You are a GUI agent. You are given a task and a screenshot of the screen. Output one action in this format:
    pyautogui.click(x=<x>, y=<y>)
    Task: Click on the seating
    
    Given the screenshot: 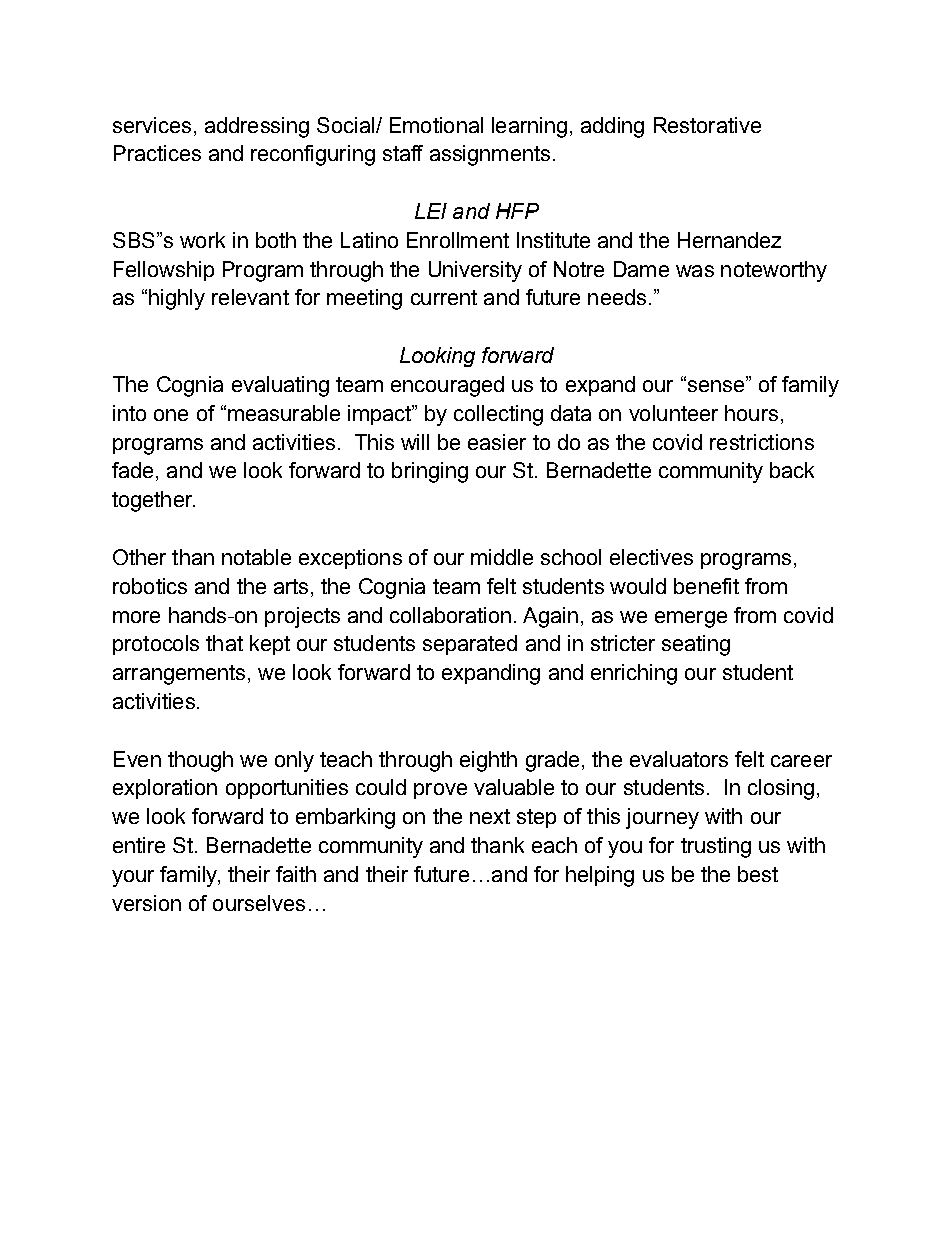 What is the action you would take?
    pyautogui.click(x=696, y=645)
